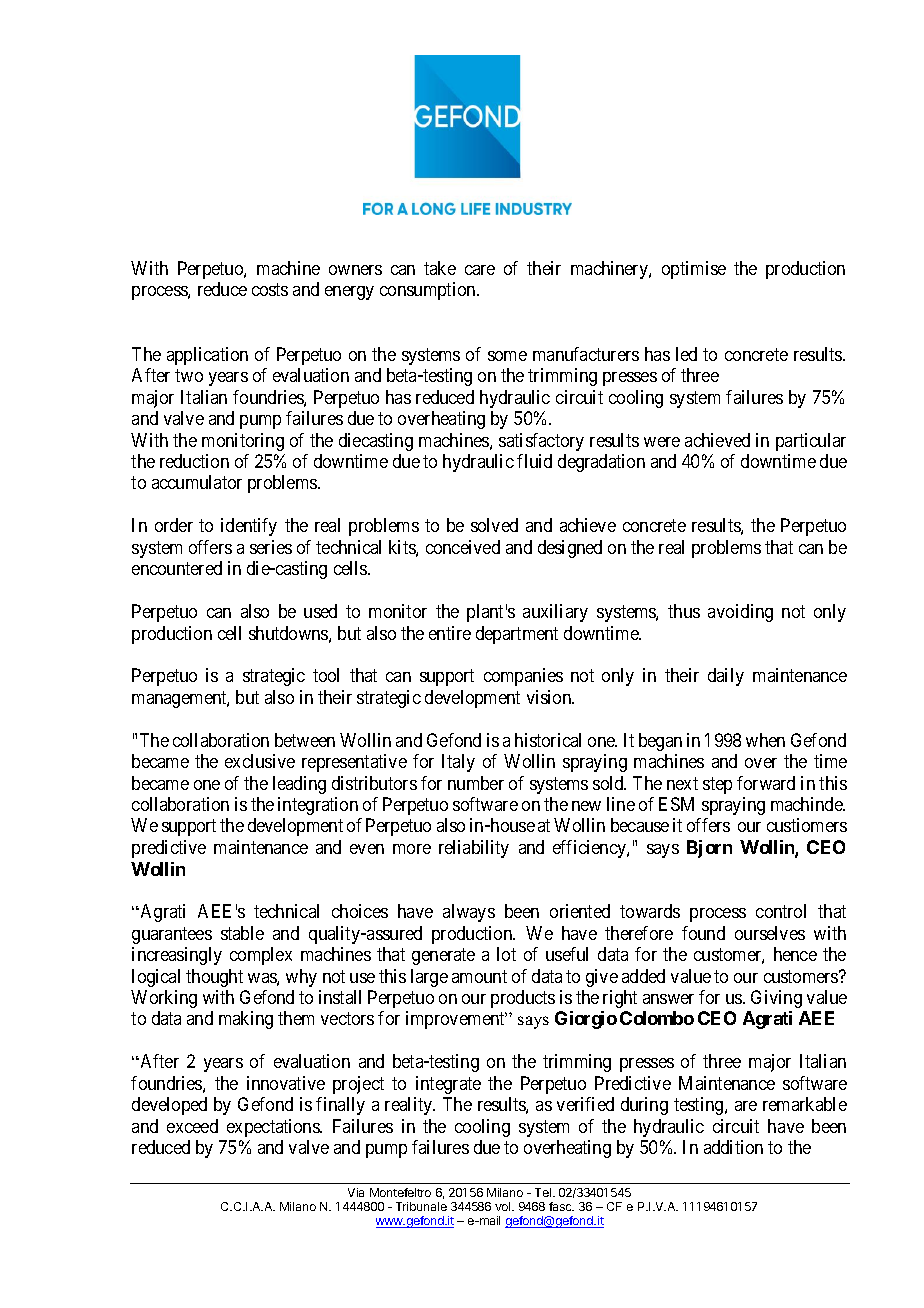 The height and width of the screenshot is (1308, 924). Describe the element at coordinates (177, 568) in the screenshot. I see `encountered` at that location.
